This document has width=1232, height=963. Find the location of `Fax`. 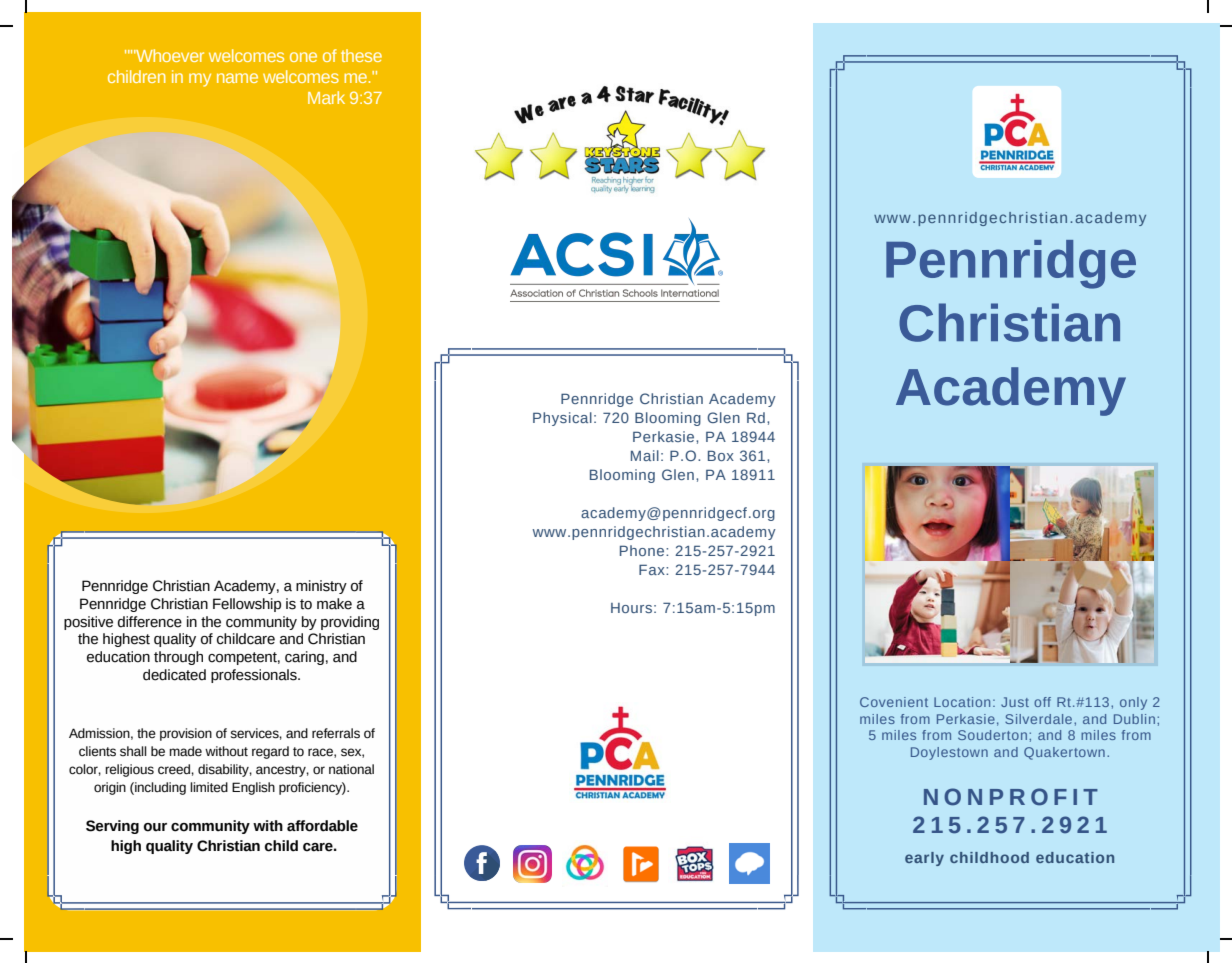

Fax is located at coordinates (653, 569).
